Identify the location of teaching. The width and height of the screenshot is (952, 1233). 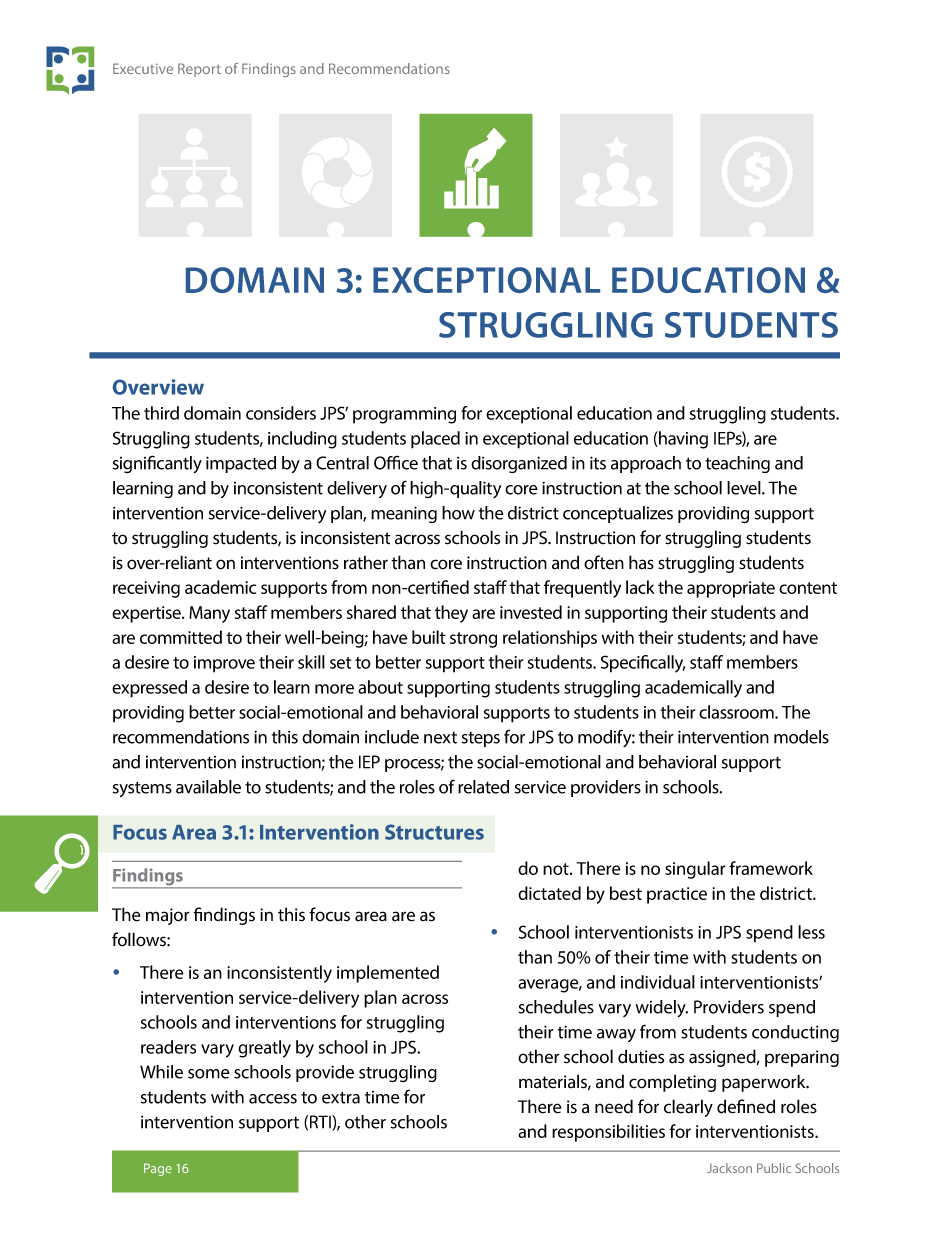
(737, 464).
